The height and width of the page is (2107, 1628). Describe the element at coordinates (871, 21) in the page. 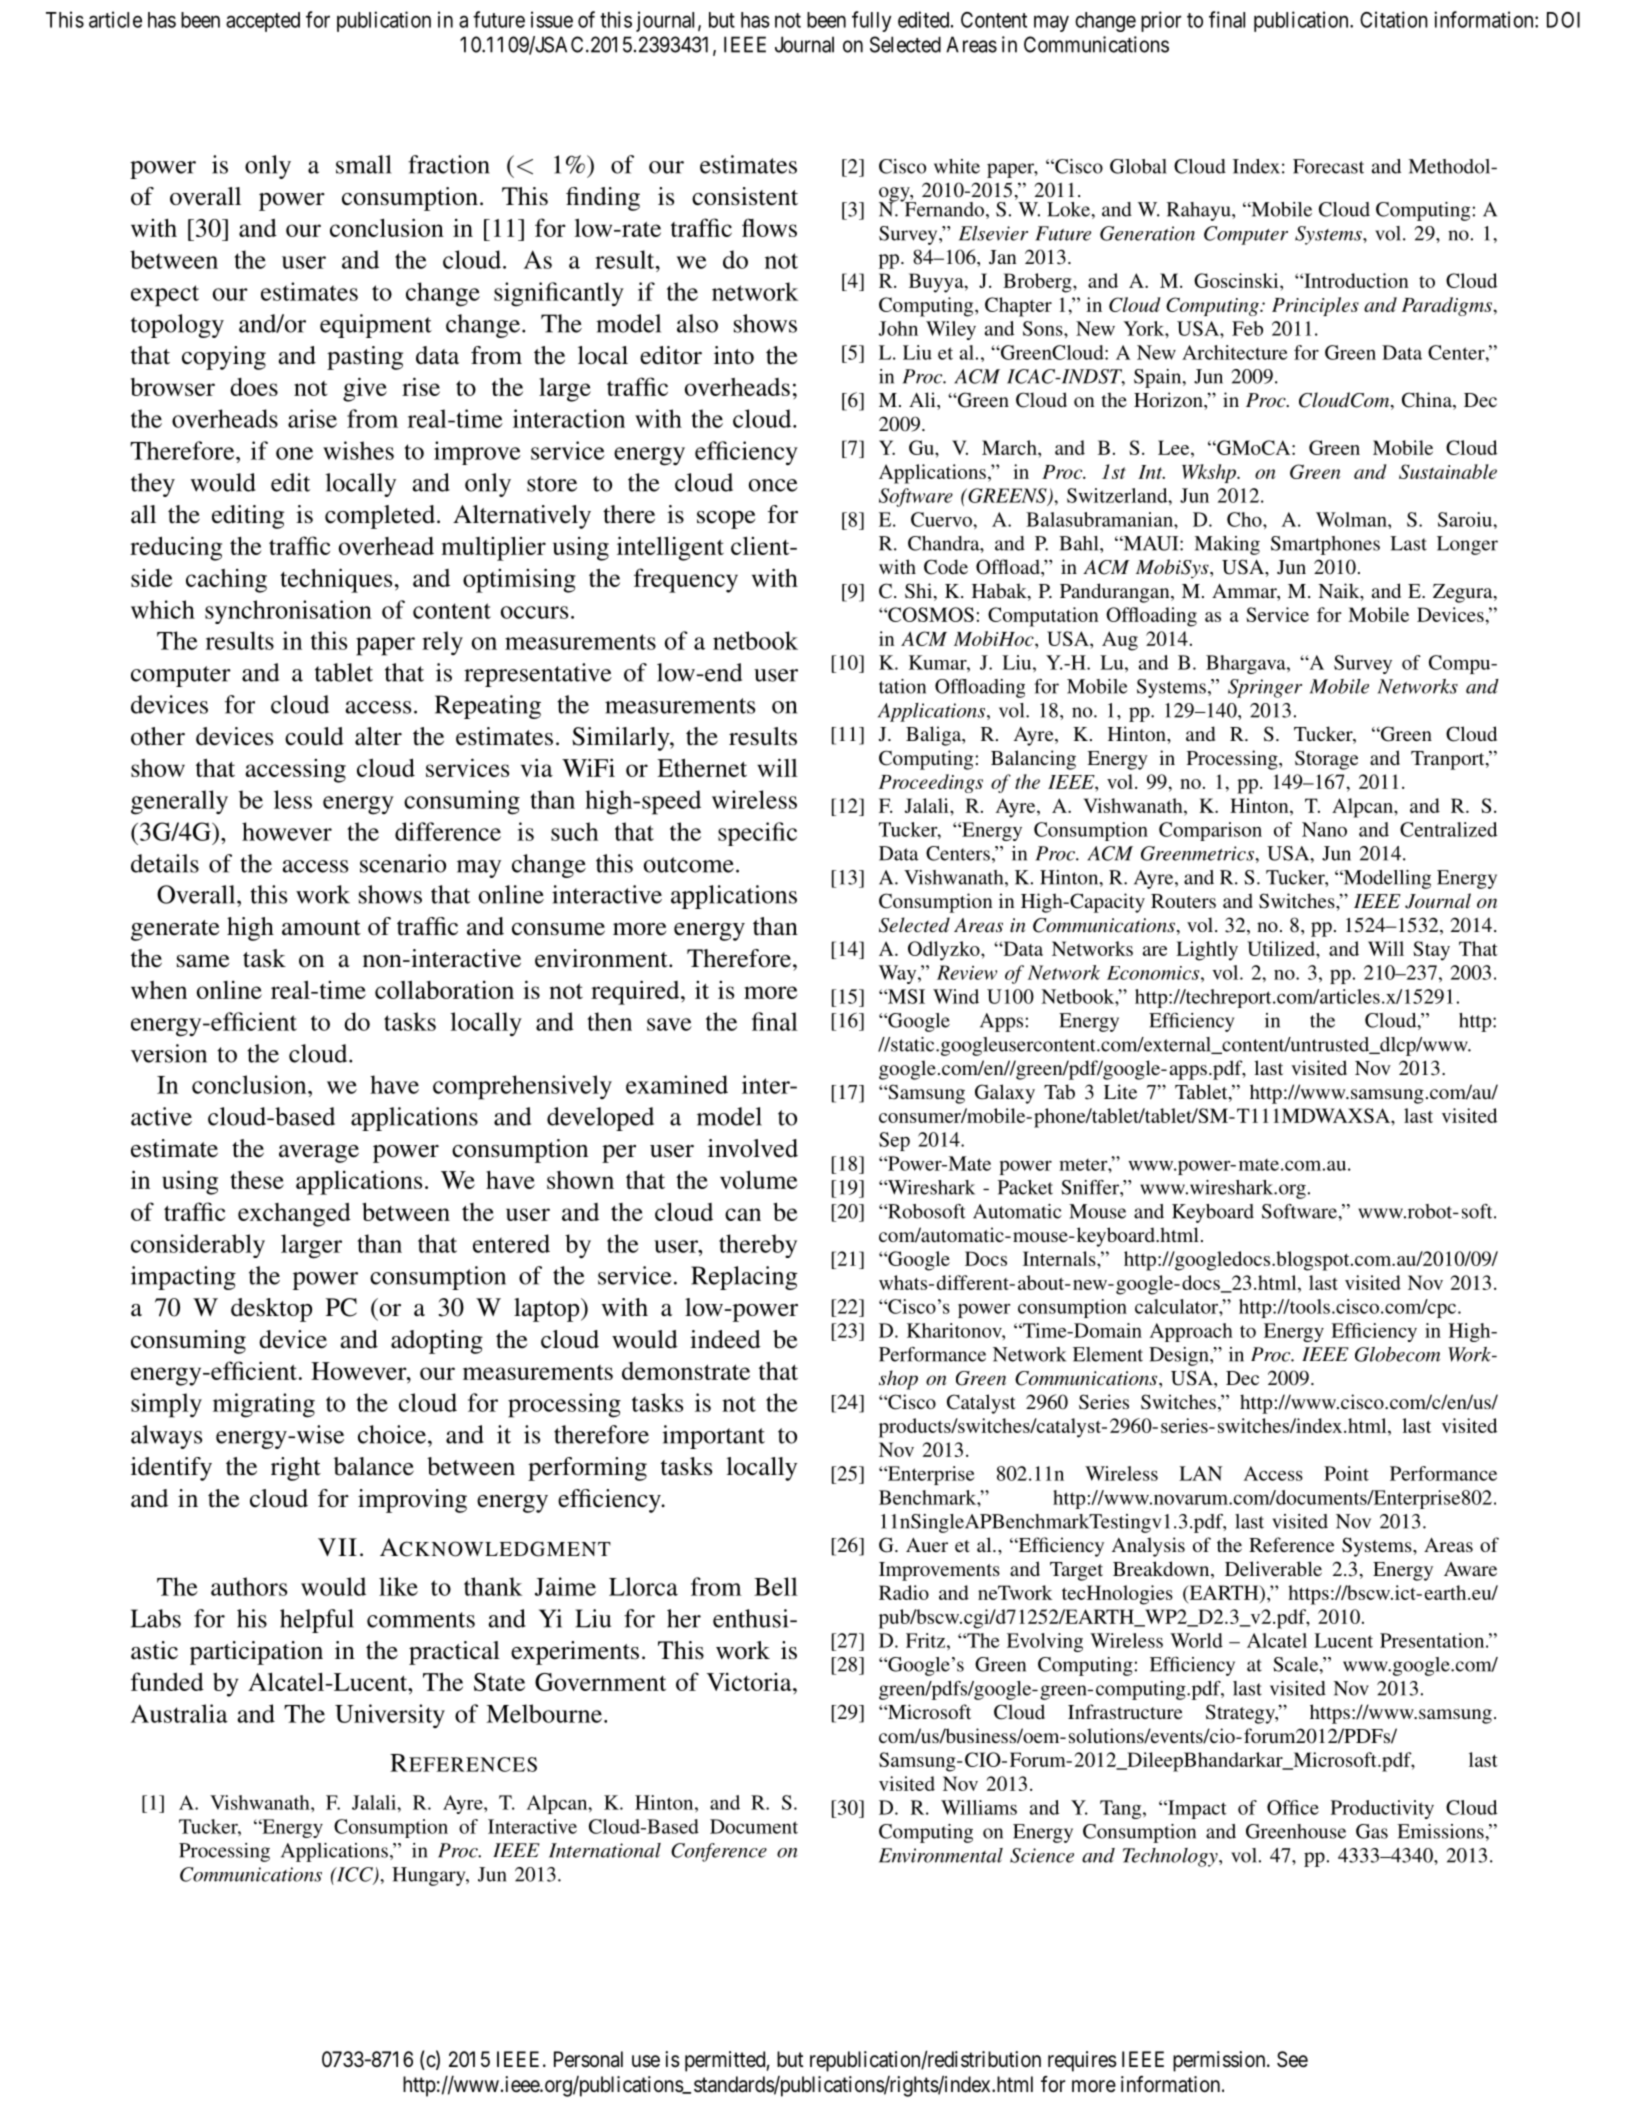

I see `fully` at that location.
